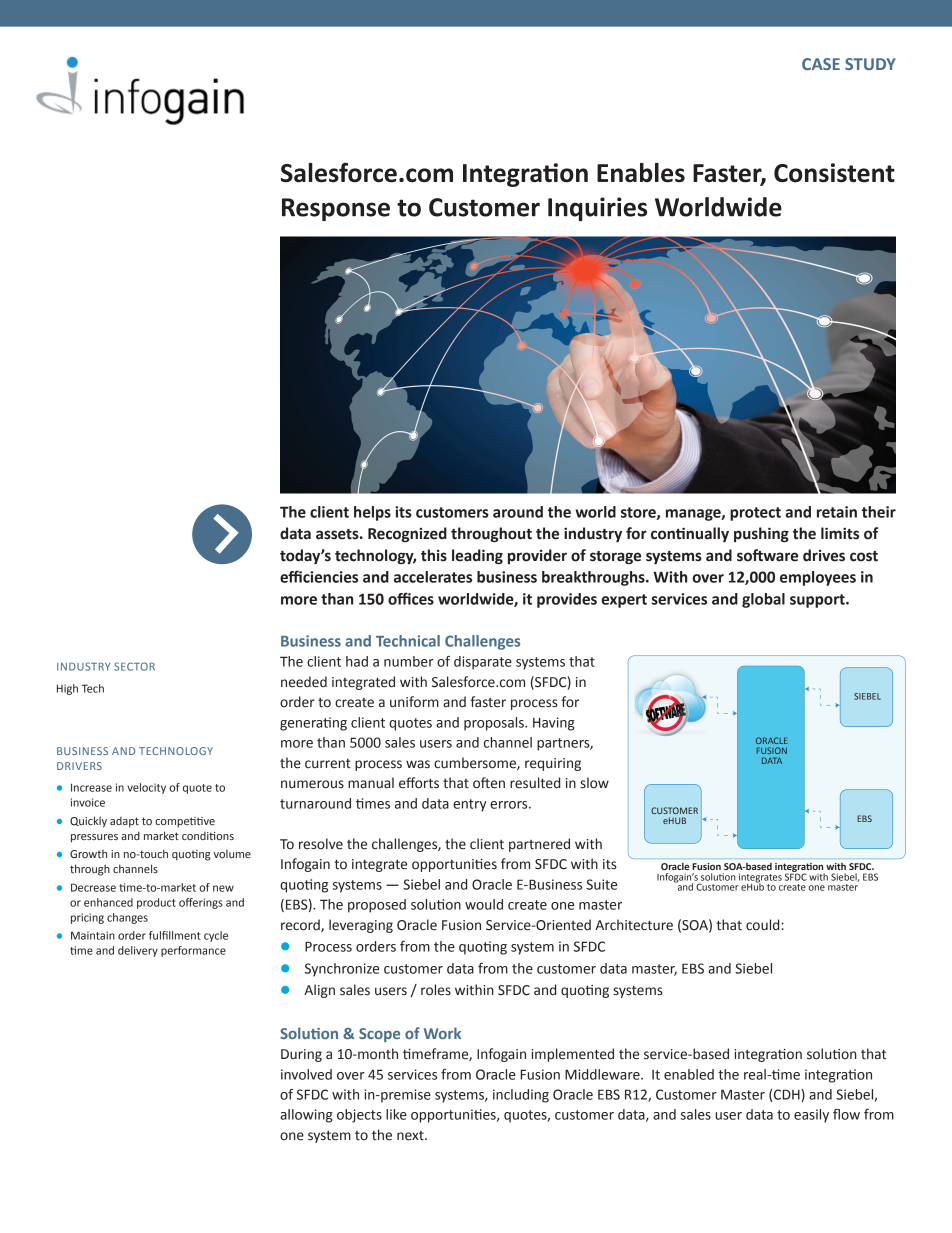 The image size is (952, 1233). Describe the element at coordinates (156, 903) in the screenshot. I see `product` at that location.
